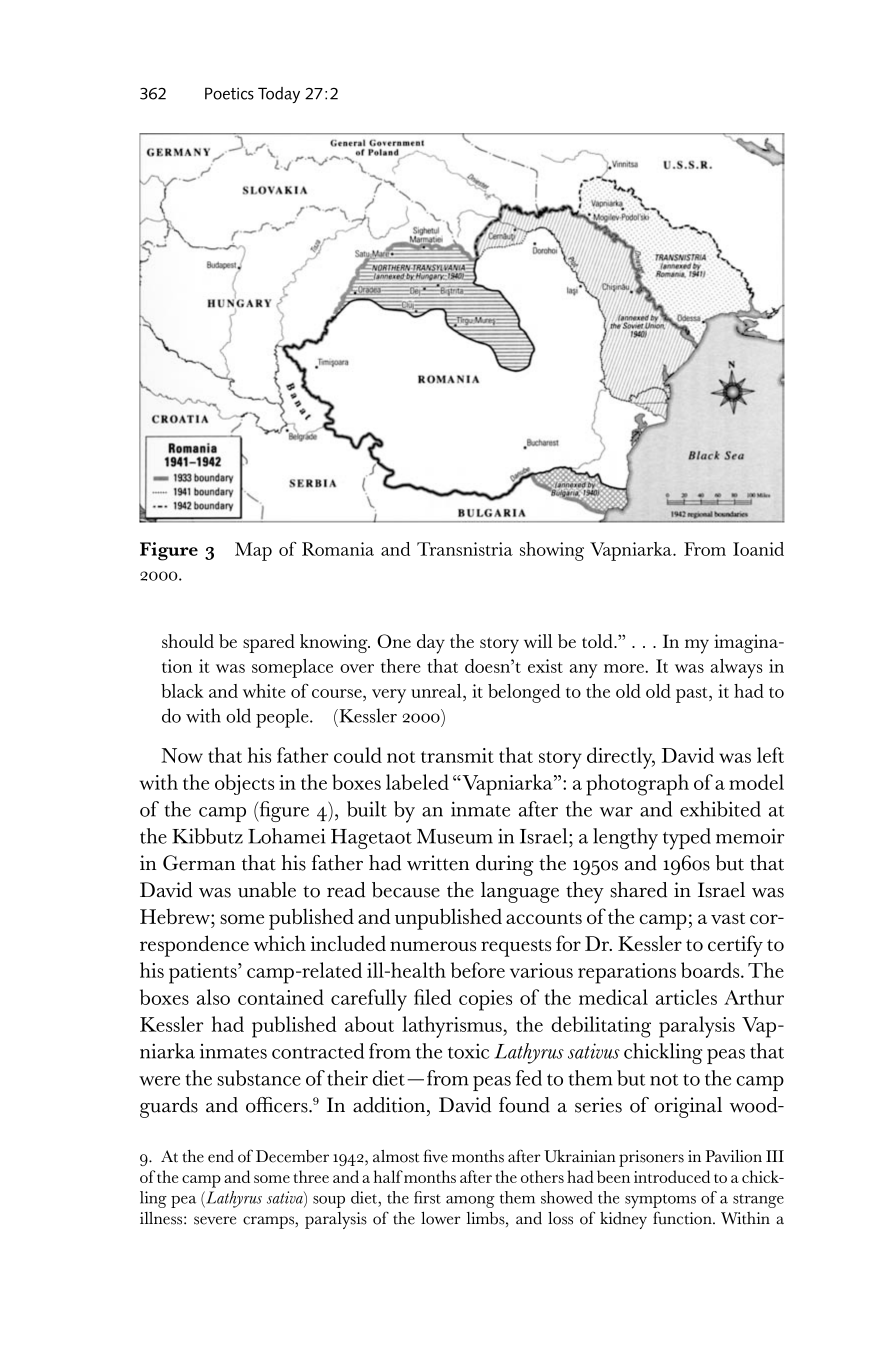 Image resolution: width=896 pixels, height=1345 pixels. I want to click on Today, so click(279, 95).
